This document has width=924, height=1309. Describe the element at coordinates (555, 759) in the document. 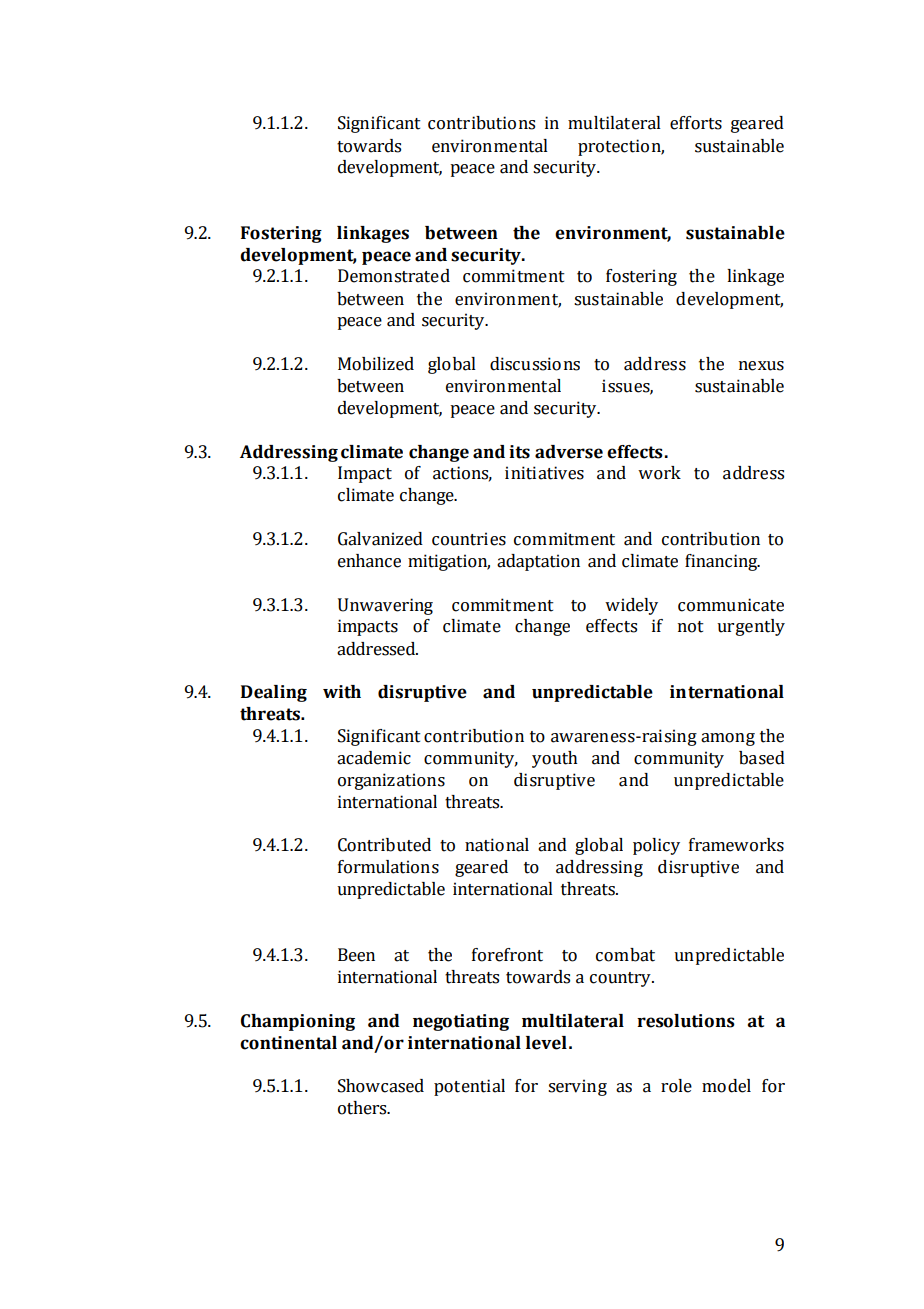

I see `youth` at that location.
